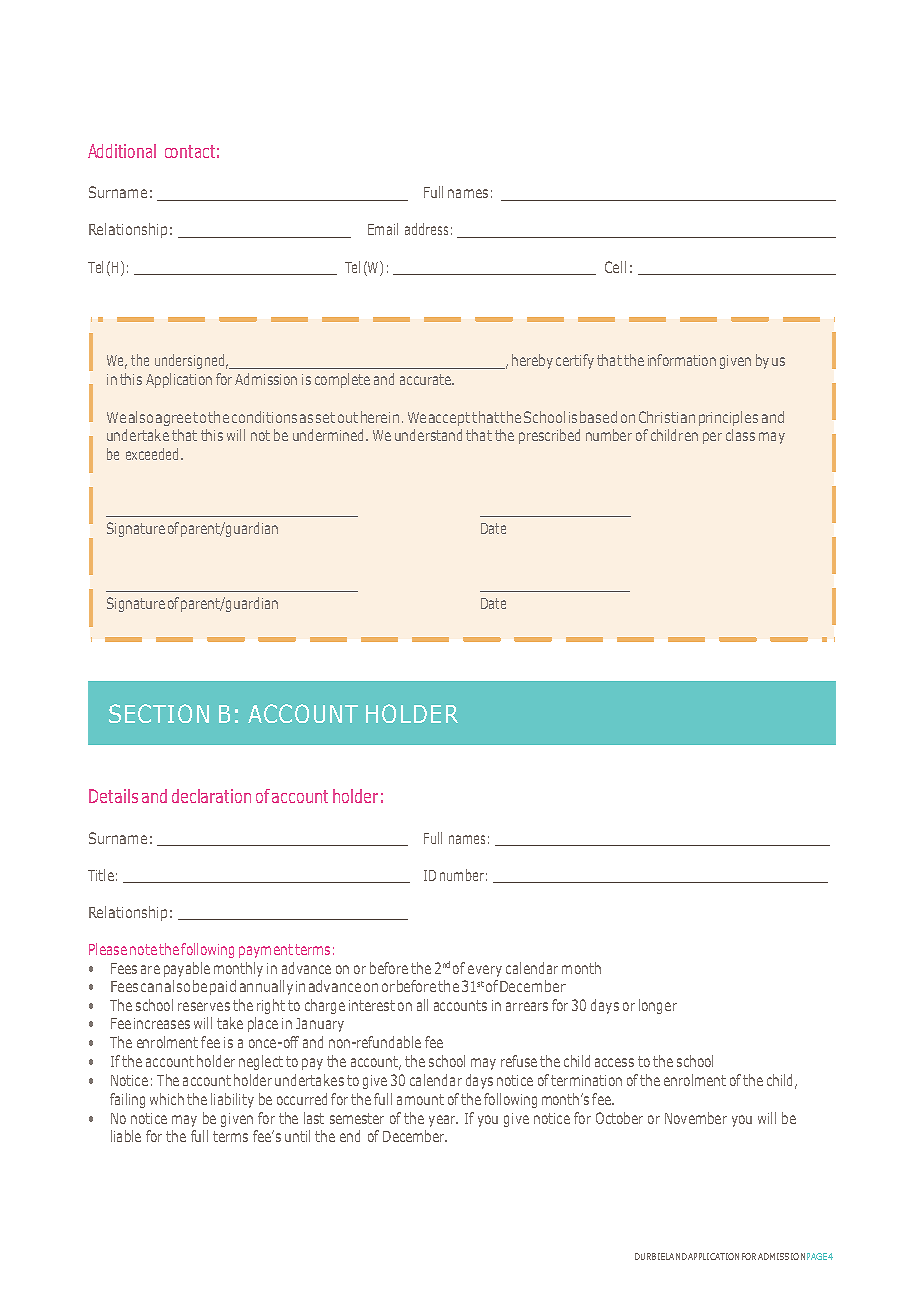 This screenshot has width=924, height=1307. What do you see at coordinates (712, 438) in the screenshot?
I see `per` at bounding box center [712, 438].
